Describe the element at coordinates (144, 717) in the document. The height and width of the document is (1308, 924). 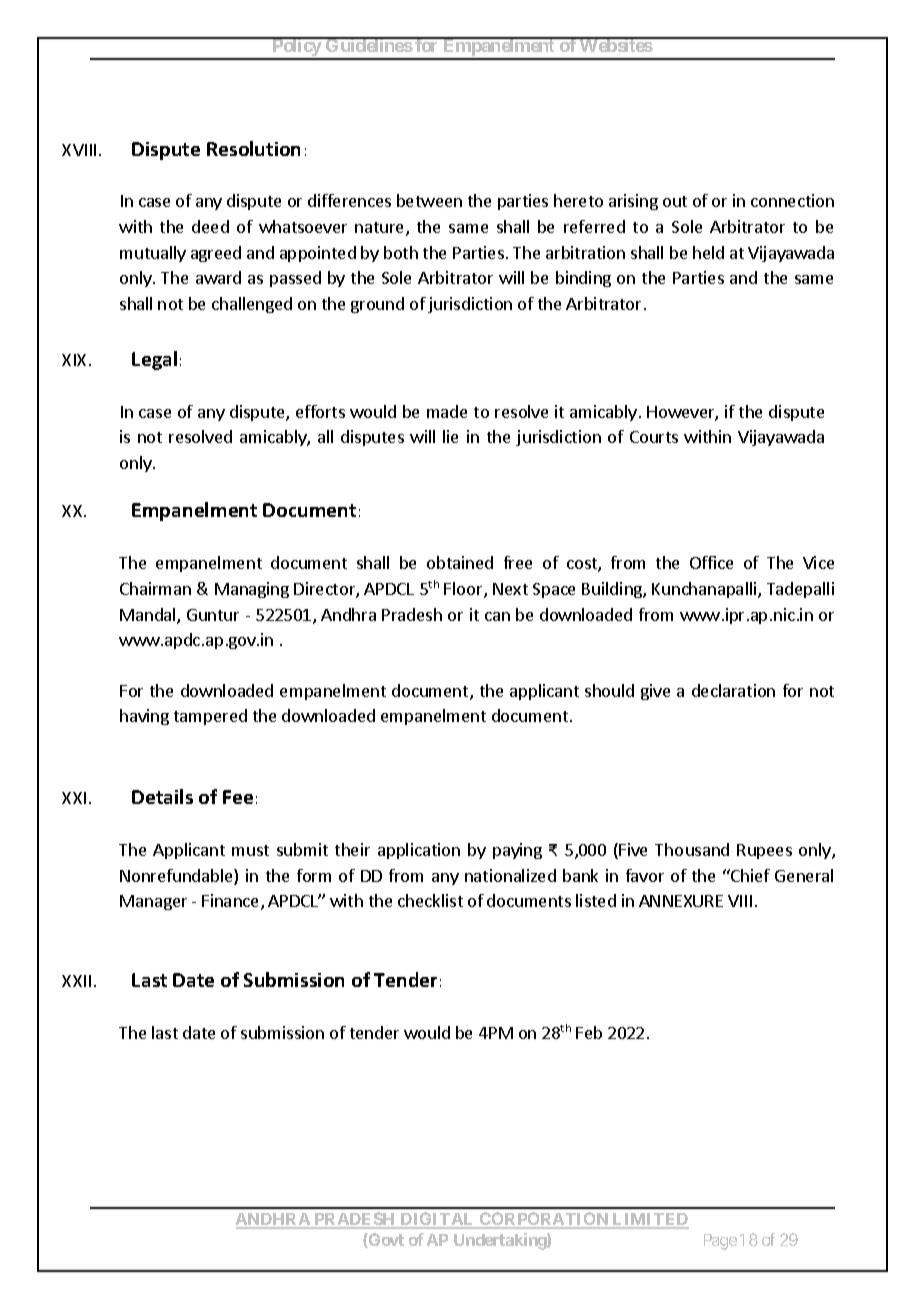
I see `having` at that location.
